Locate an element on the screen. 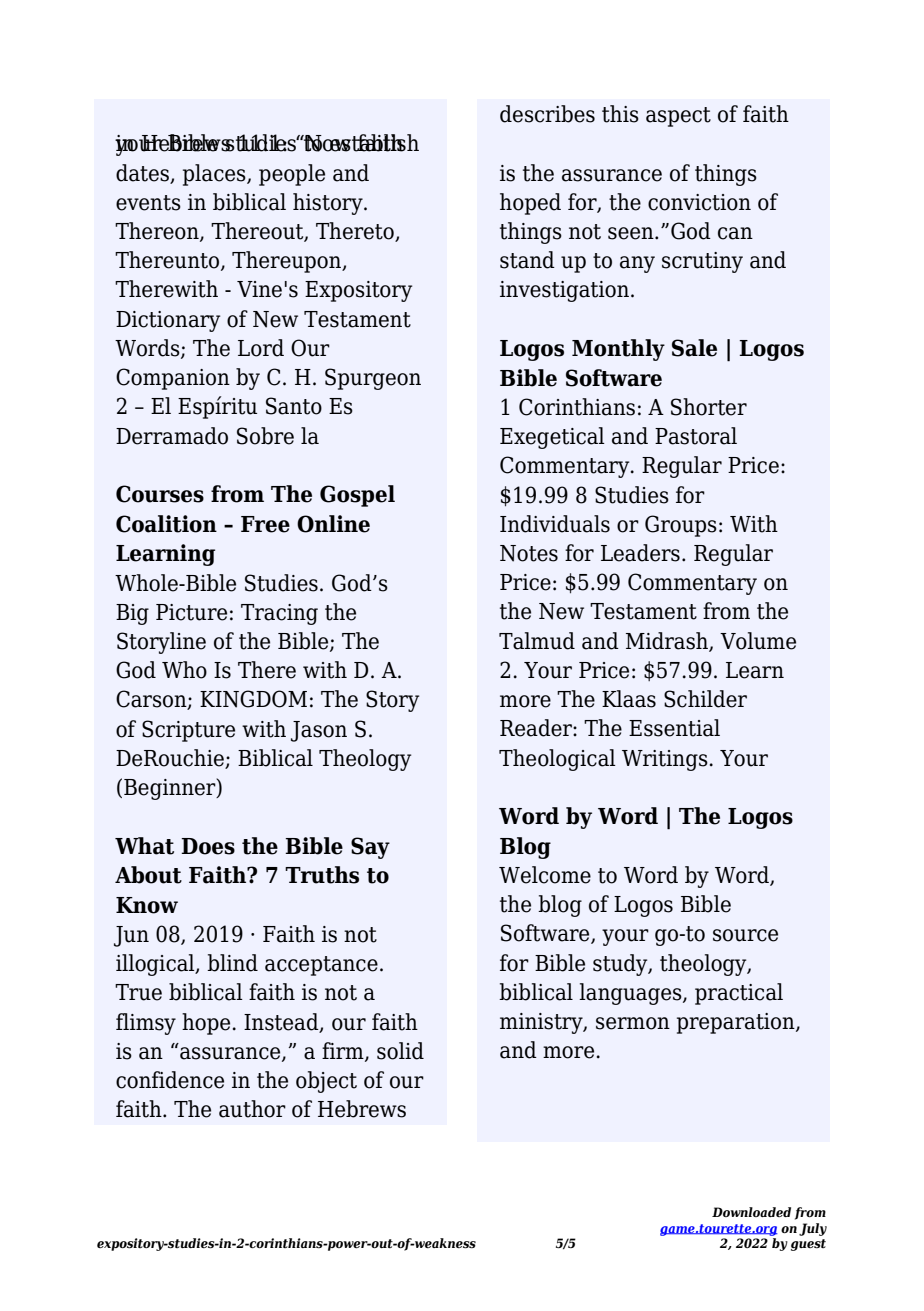 Image resolution: width=924 pixels, height=1311 pixels. Scripture is located at coordinates (188, 731).
